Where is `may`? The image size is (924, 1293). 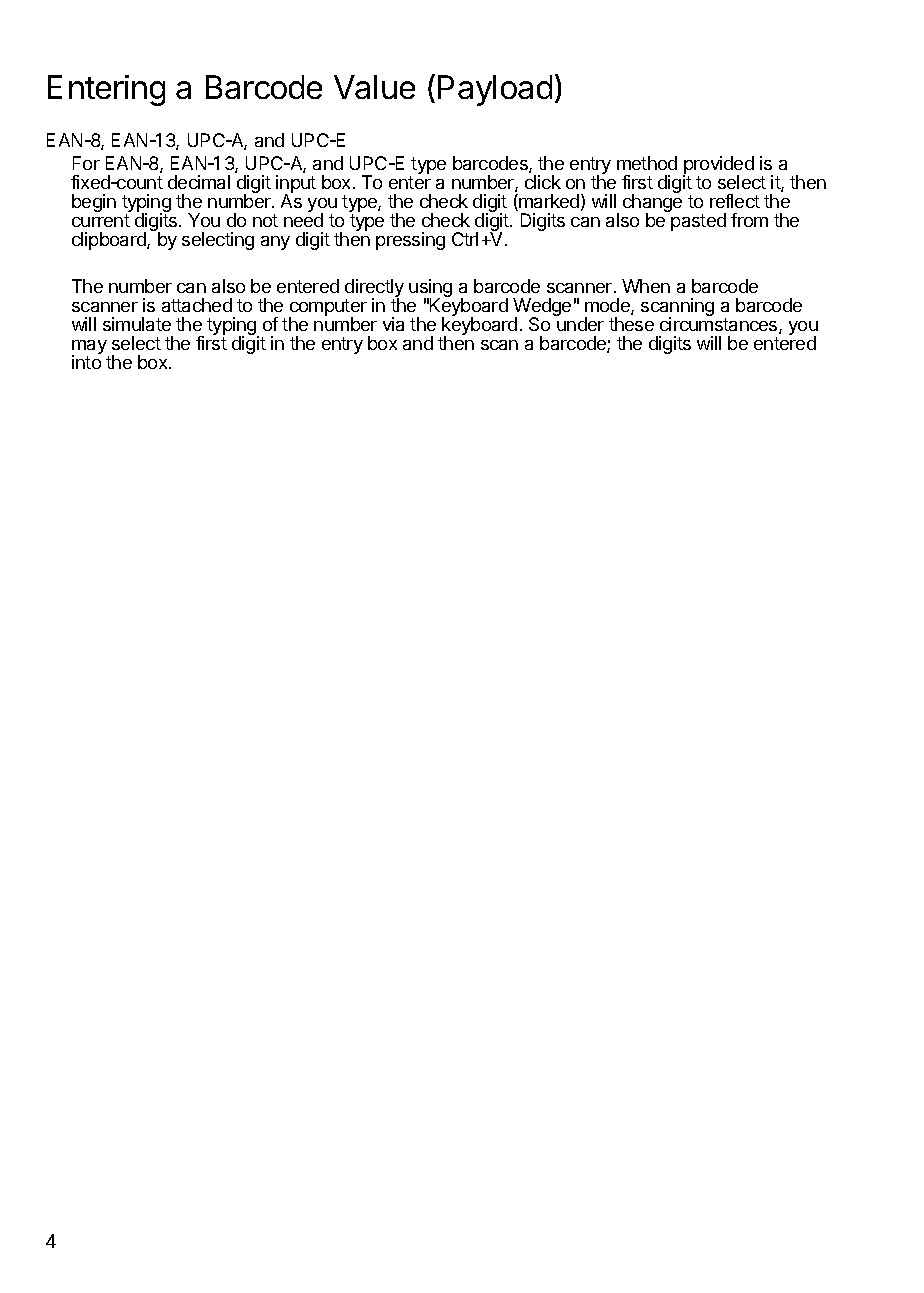
may is located at coordinates (90, 348).
